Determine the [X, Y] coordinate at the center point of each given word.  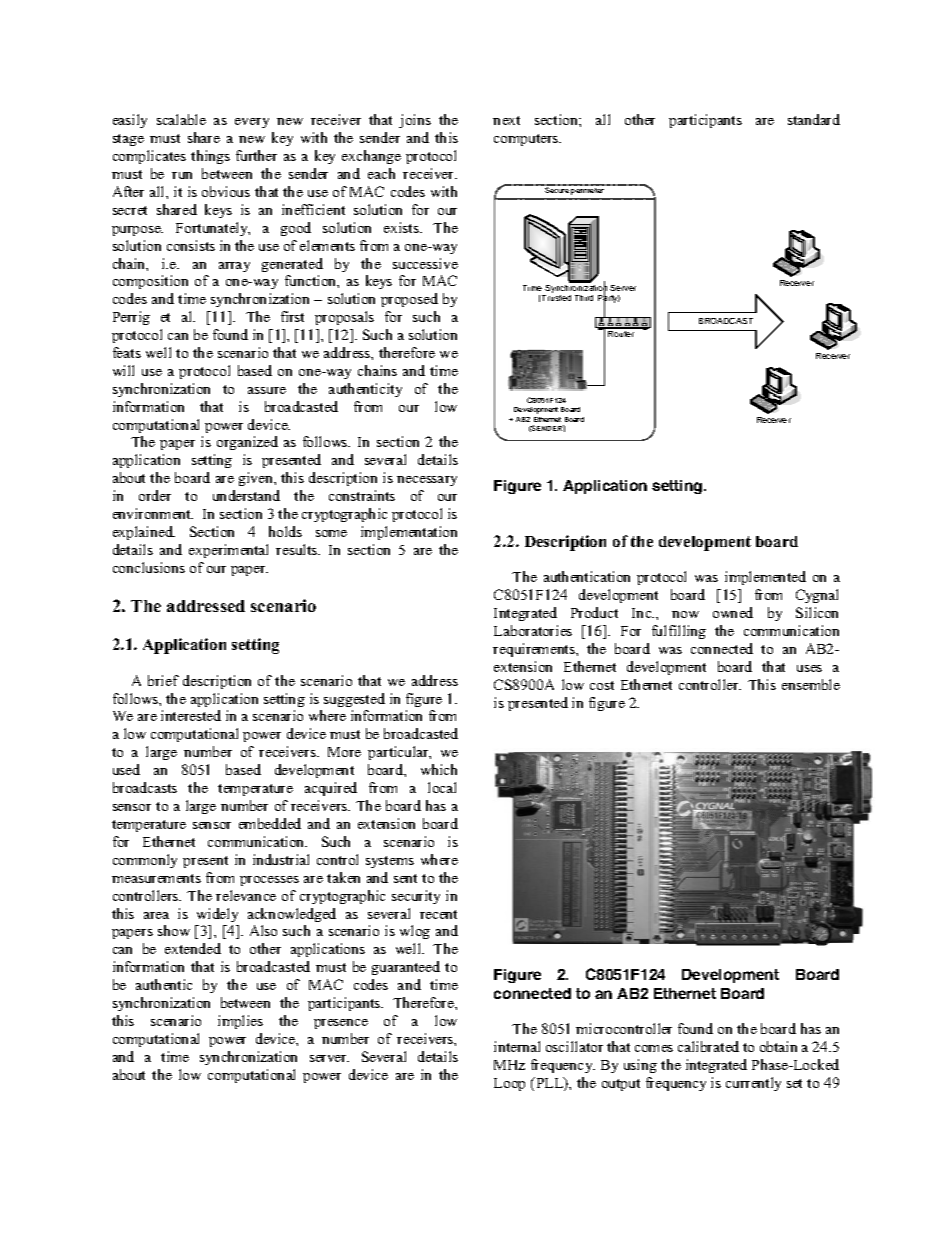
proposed [409, 300]
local [442, 787]
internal [517, 1046]
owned [733, 612]
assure [267, 390]
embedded [270, 823]
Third [584, 298]
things [210, 157]
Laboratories [533, 630]
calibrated [708, 1046]
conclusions [149, 567]
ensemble [811, 684]
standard [814, 119]
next [506, 120]
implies [240, 1022]
